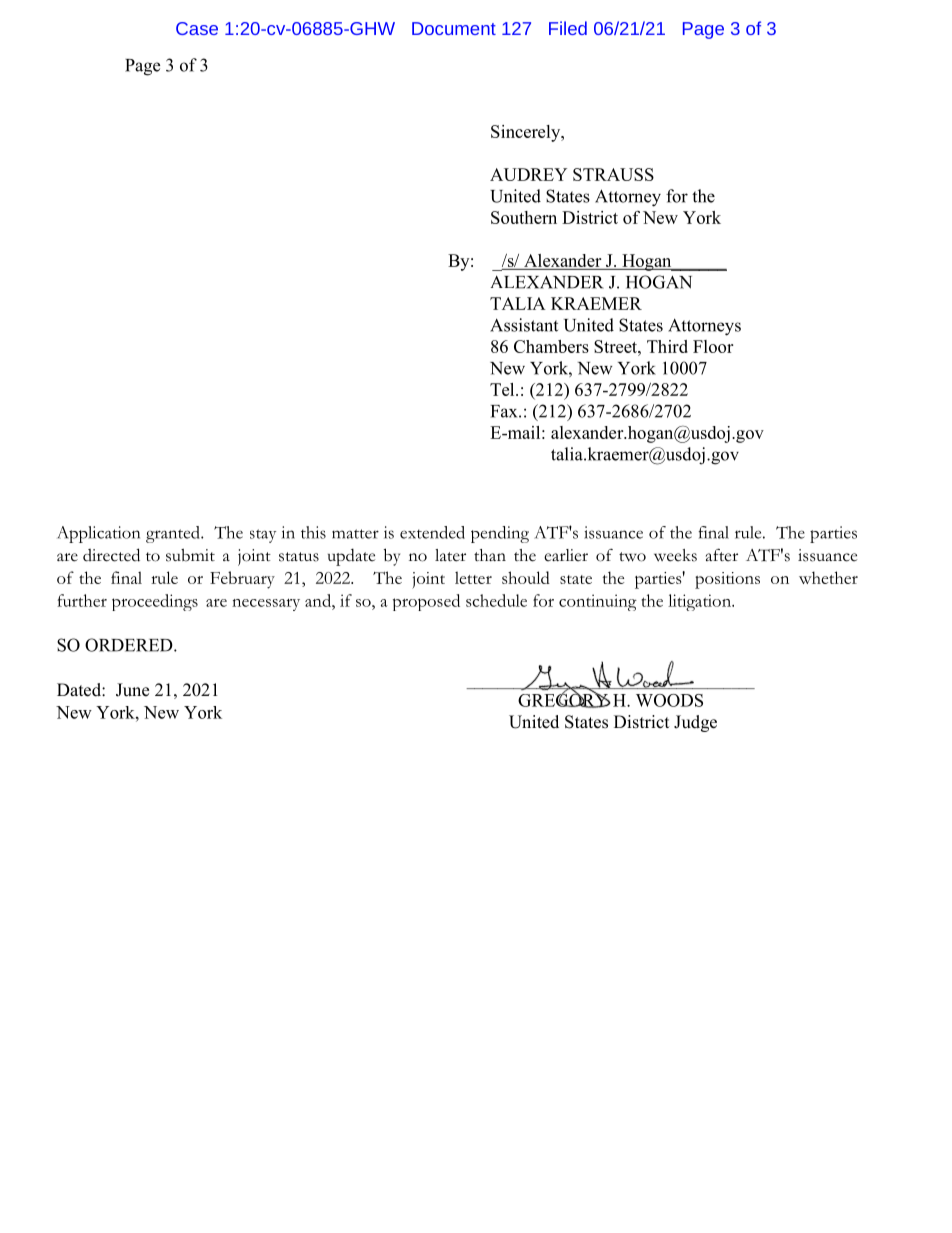  What do you see at coordinates (174, 534) in the image?
I see `granted` at bounding box center [174, 534].
